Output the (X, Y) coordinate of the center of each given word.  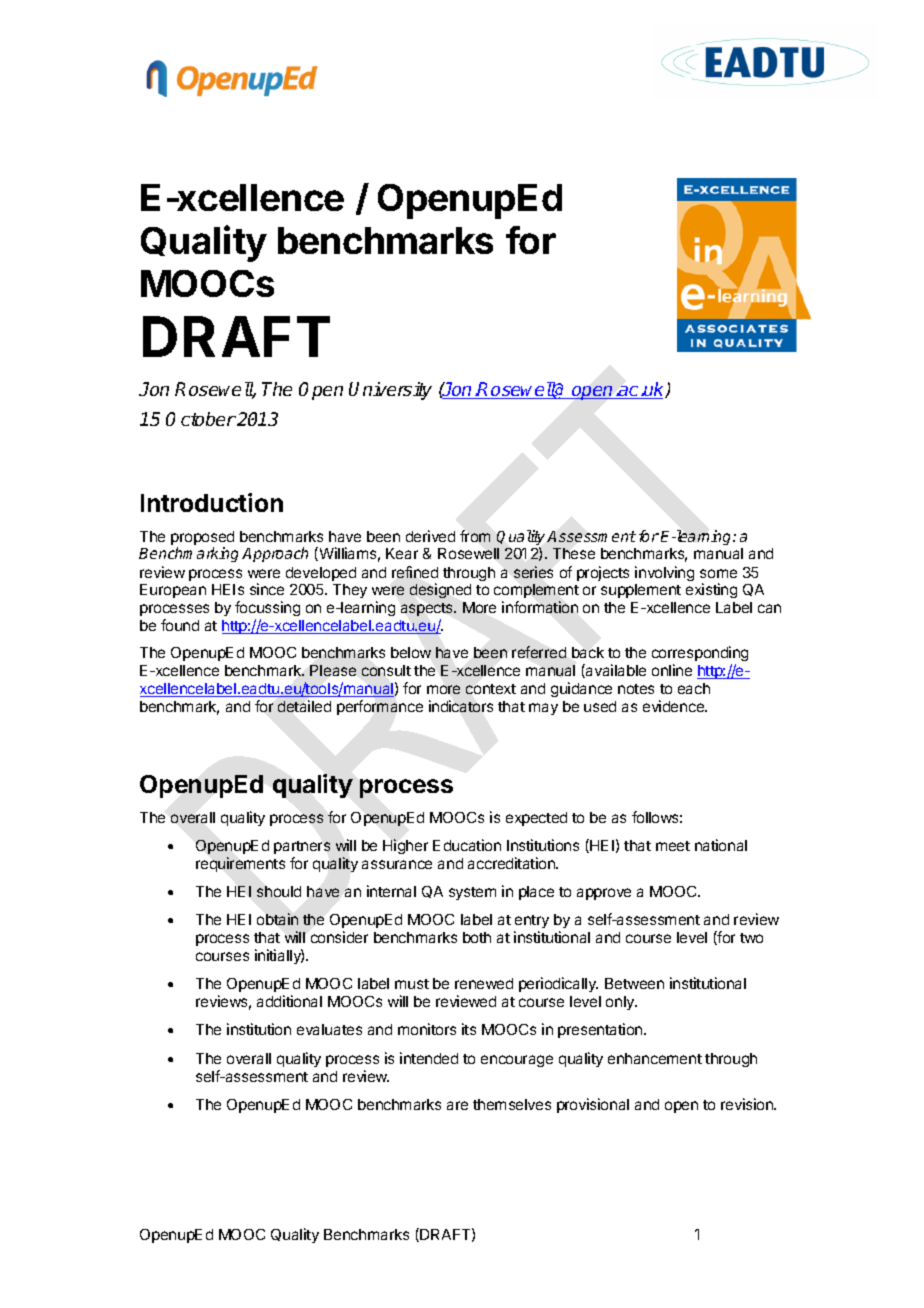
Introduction (212, 502)
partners (302, 847)
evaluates (329, 1029)
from (475, 536)
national (721, 845)
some (718, 573)
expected (536, 819)
